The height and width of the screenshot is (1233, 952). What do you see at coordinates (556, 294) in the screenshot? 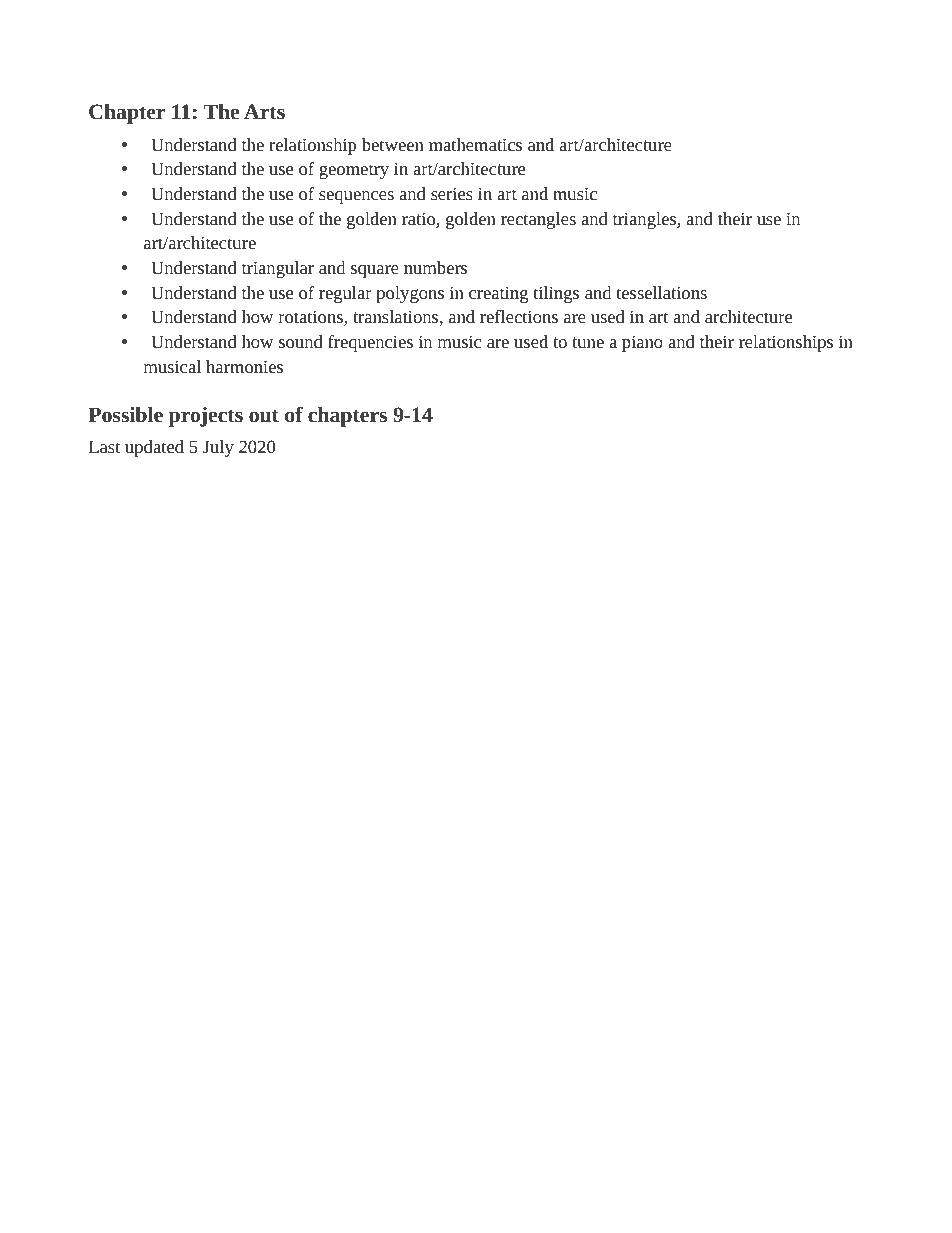
I see `tilings` at bounding box center [556, 294].
